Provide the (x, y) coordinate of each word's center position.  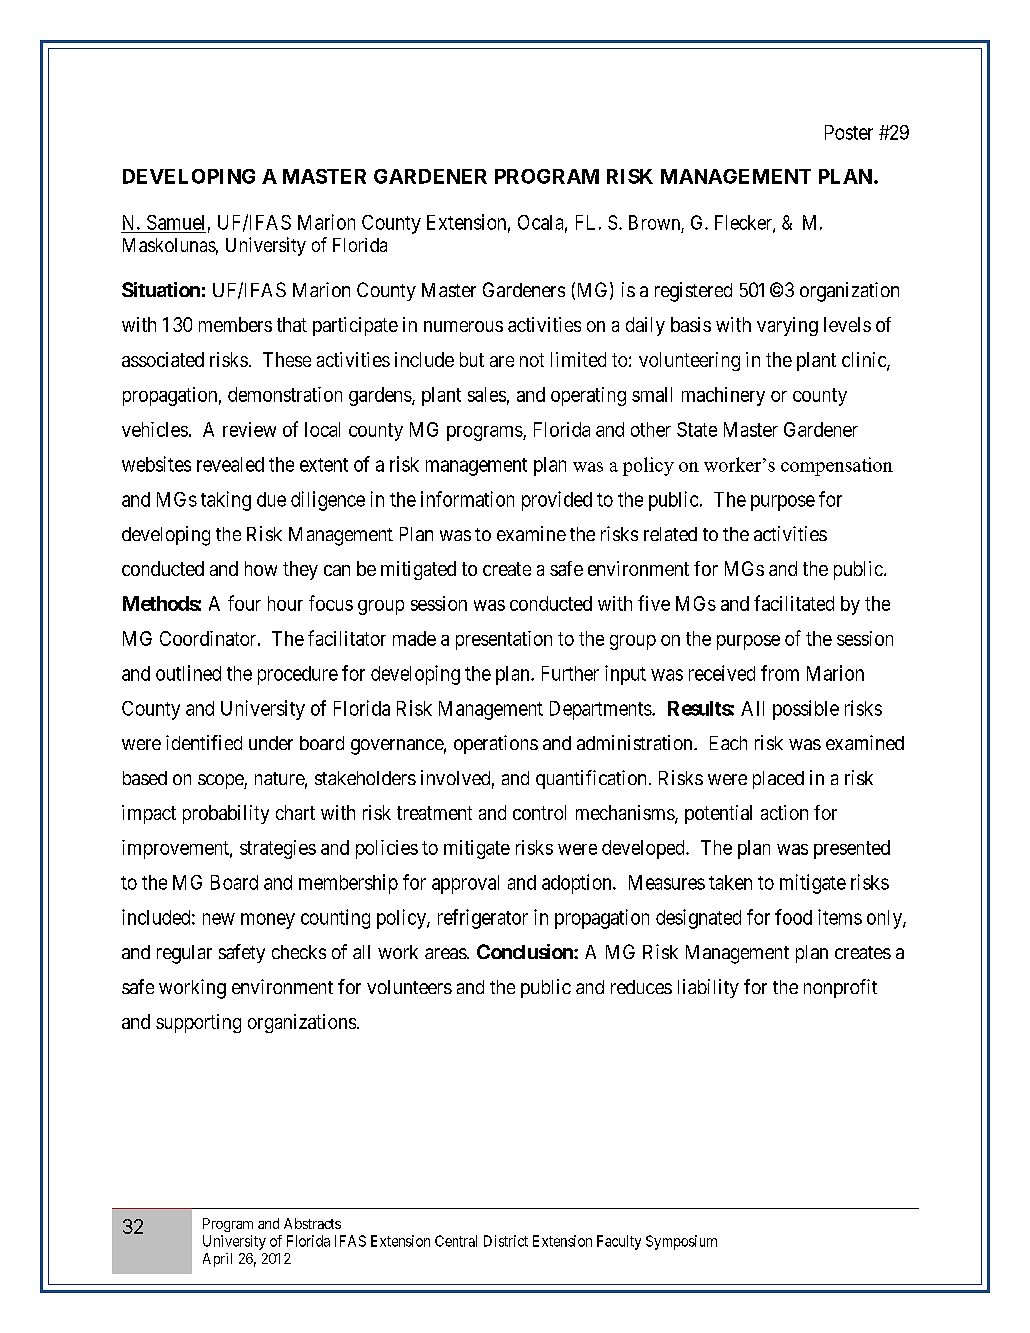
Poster (849, 132)
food (793, 917)
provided (557, 501)
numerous (463, 326)
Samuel (175, 222)
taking (226, 501)
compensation (837, 466)
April (217, 1260)
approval (465, 884)
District (506, 1241)
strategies (278, 849)
